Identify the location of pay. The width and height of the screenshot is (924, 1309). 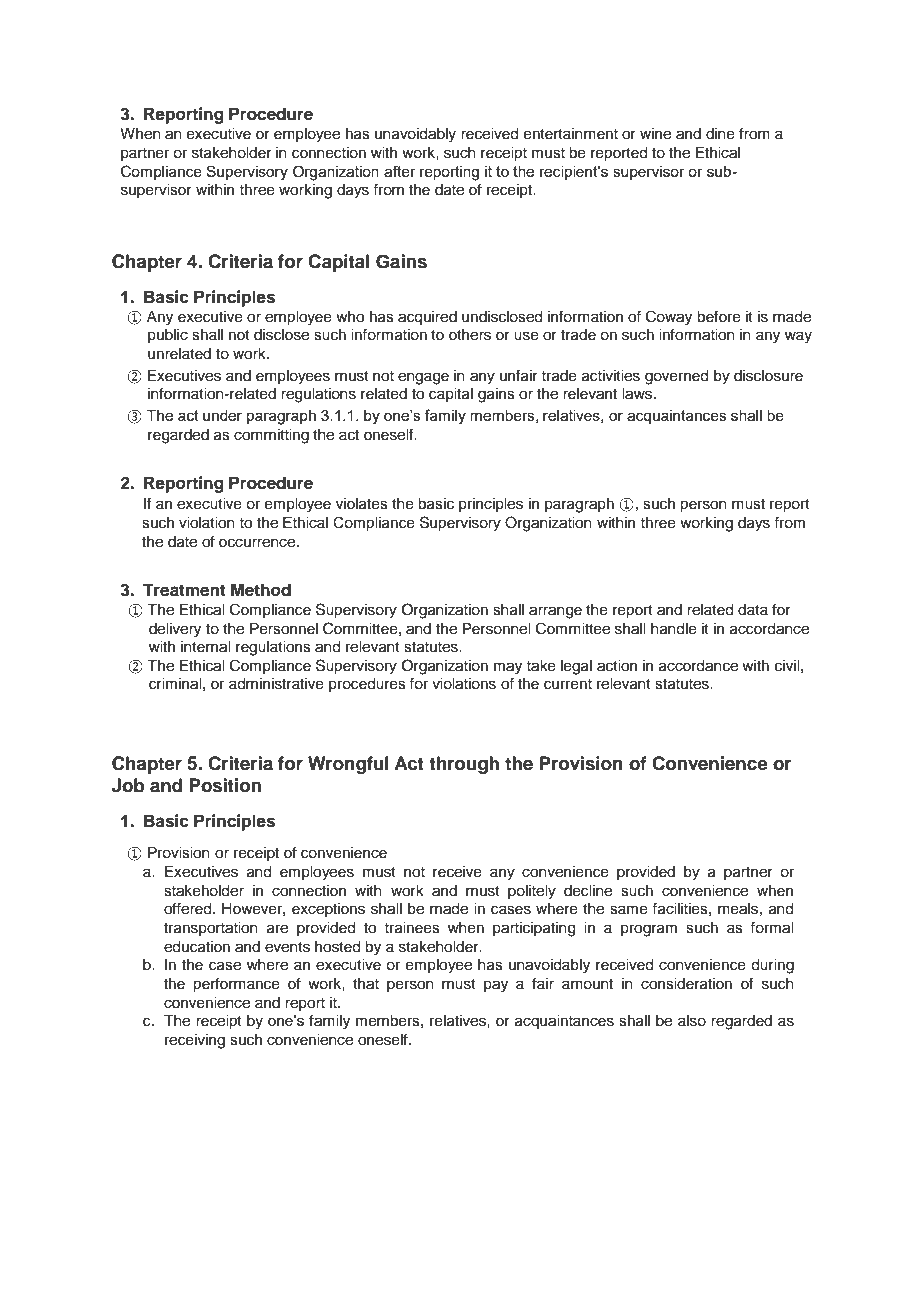
(496, 986).
